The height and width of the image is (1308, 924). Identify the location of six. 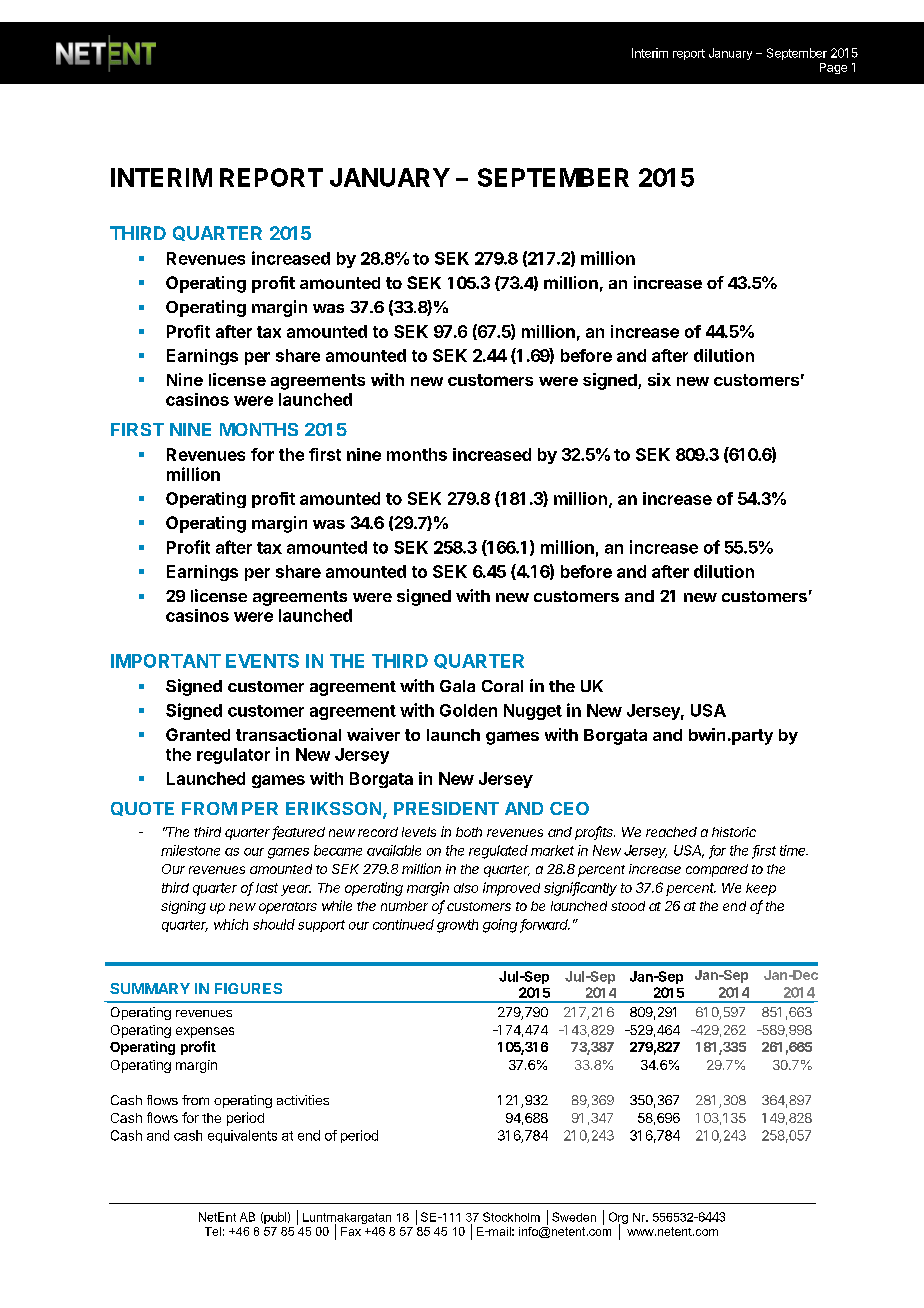
(659, 379).
